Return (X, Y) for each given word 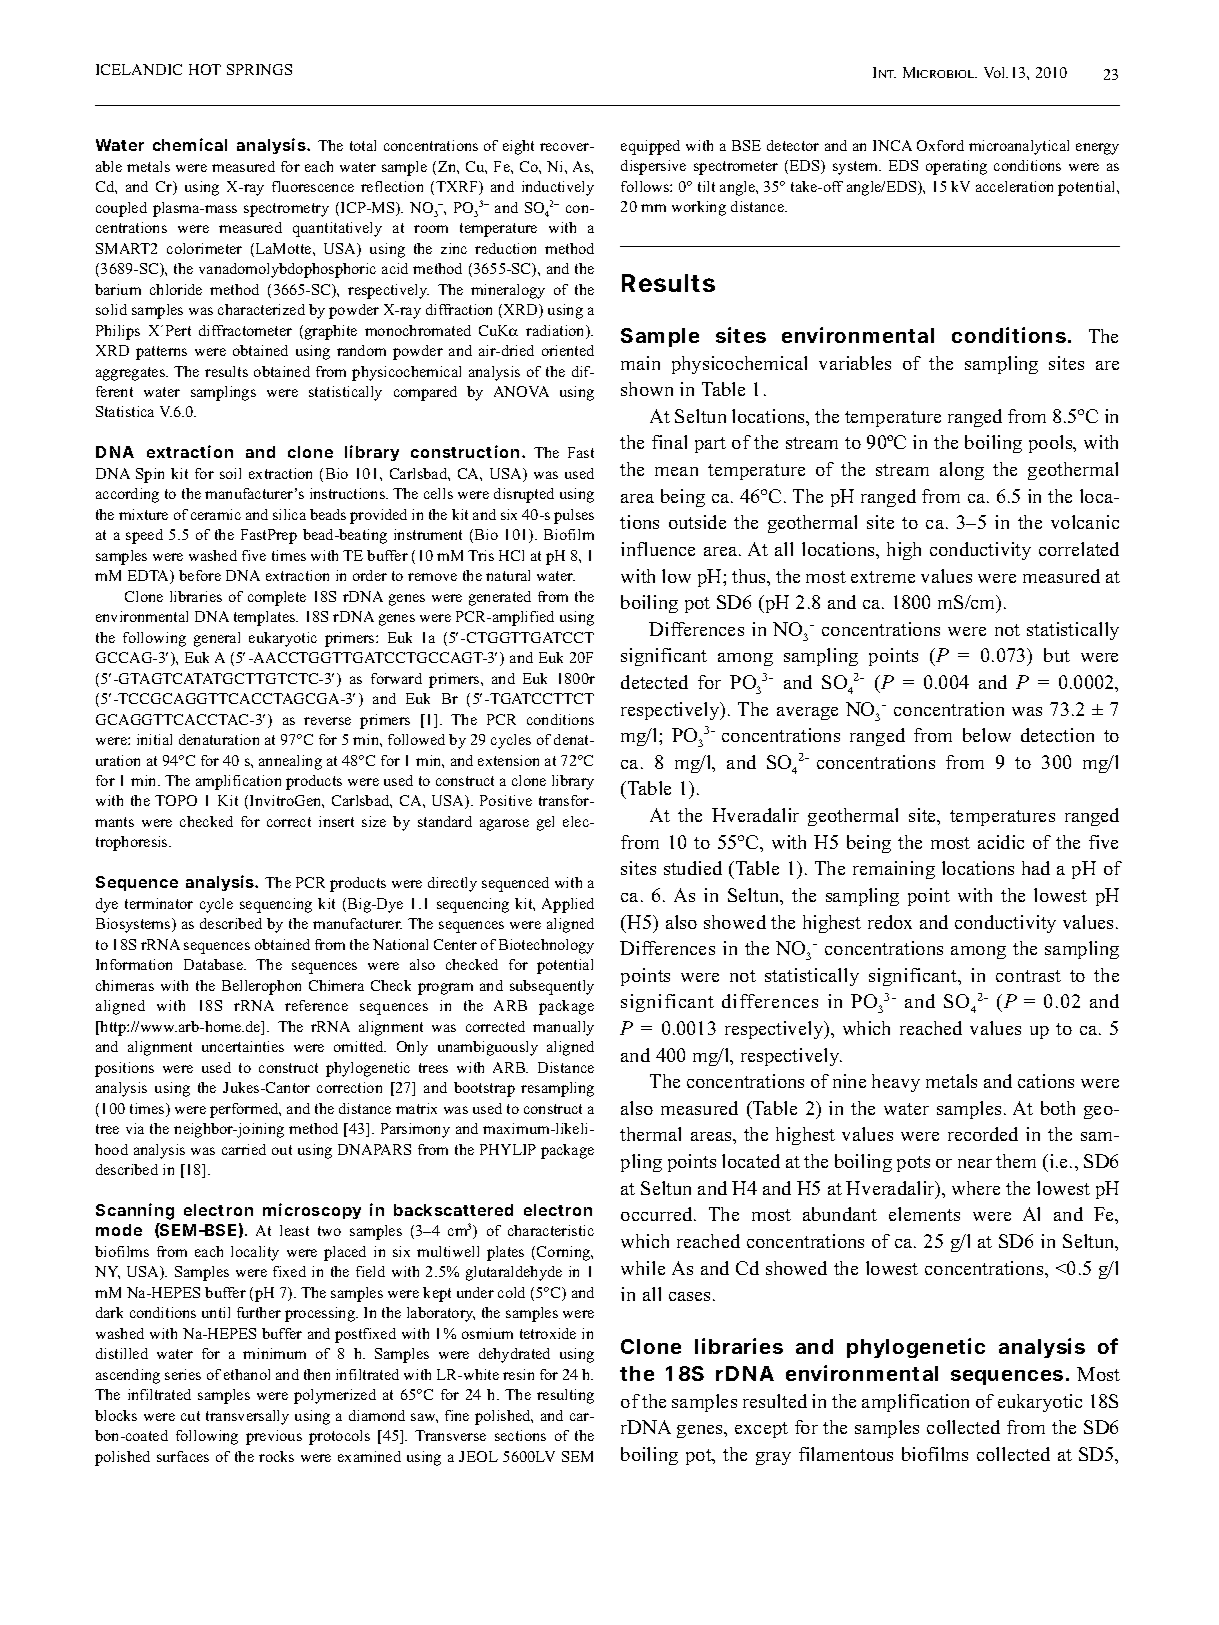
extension (508, 760)
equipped (650, 147)
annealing (290, 762)
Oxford (940, 145)
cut (190, 1416)
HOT (205, 69)
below (987, 735)
